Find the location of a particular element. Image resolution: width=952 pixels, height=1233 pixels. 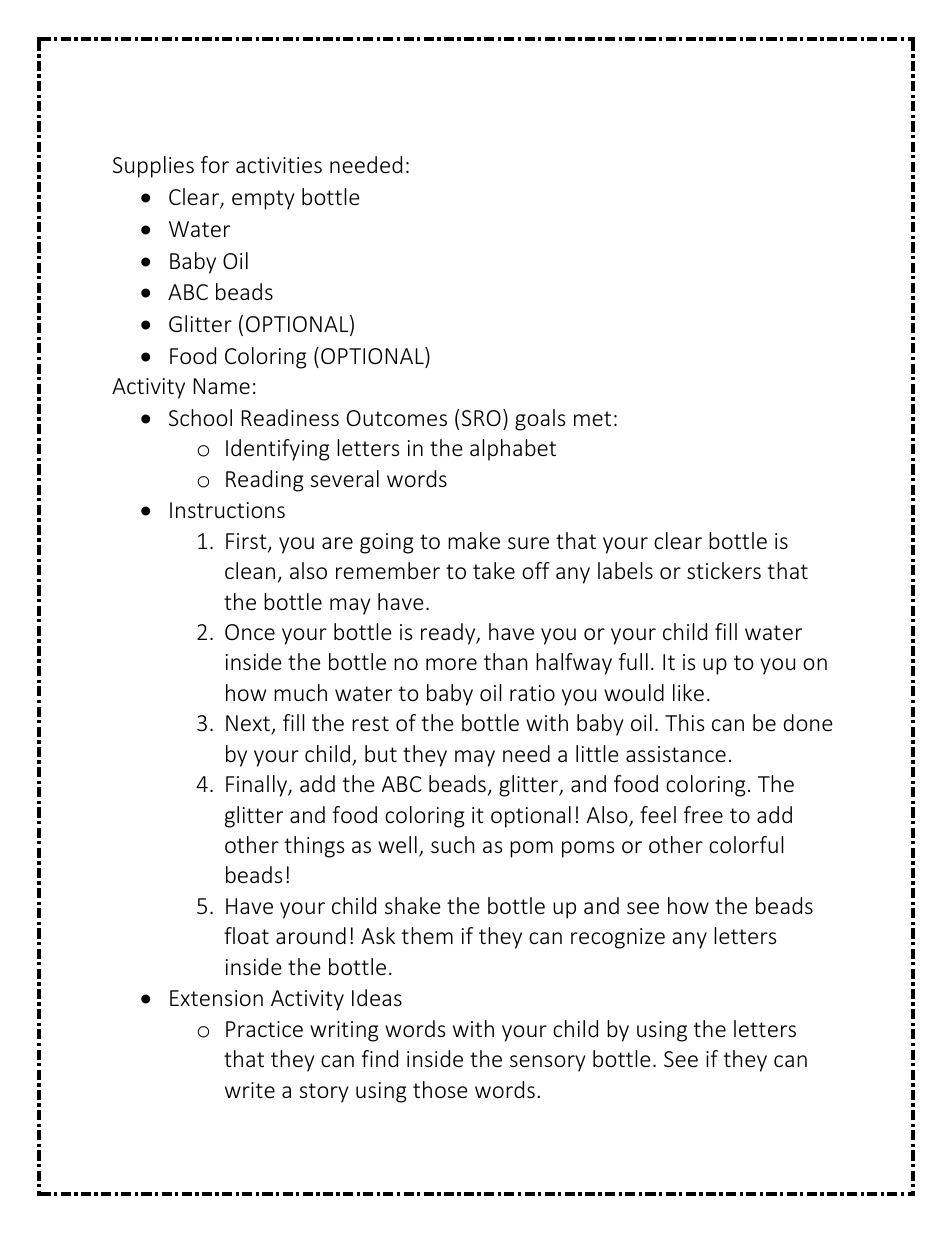

empty is located at coordinates (263, 200).
